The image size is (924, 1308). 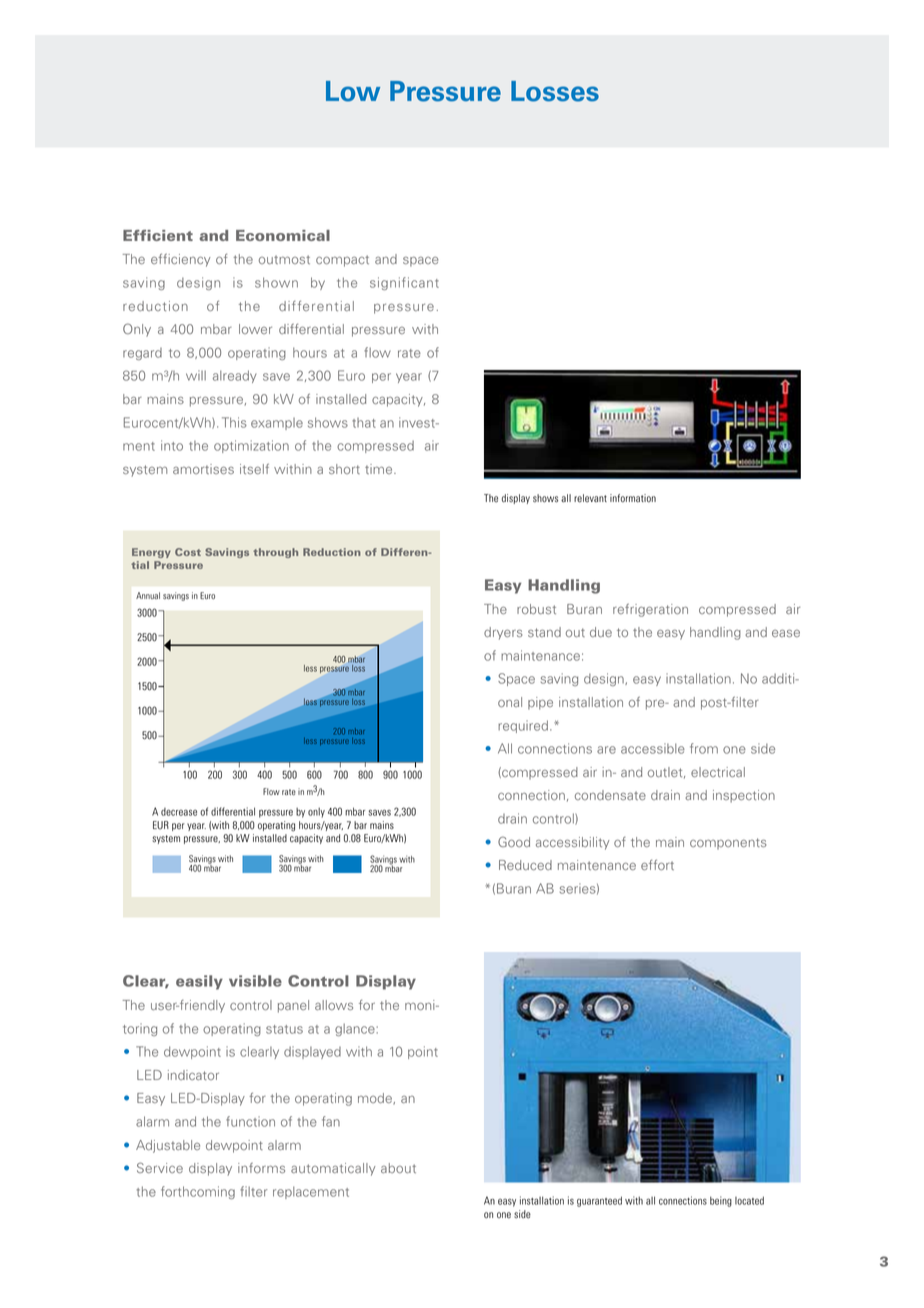 I want to click on efficiency, so click(x=181, y=260).
